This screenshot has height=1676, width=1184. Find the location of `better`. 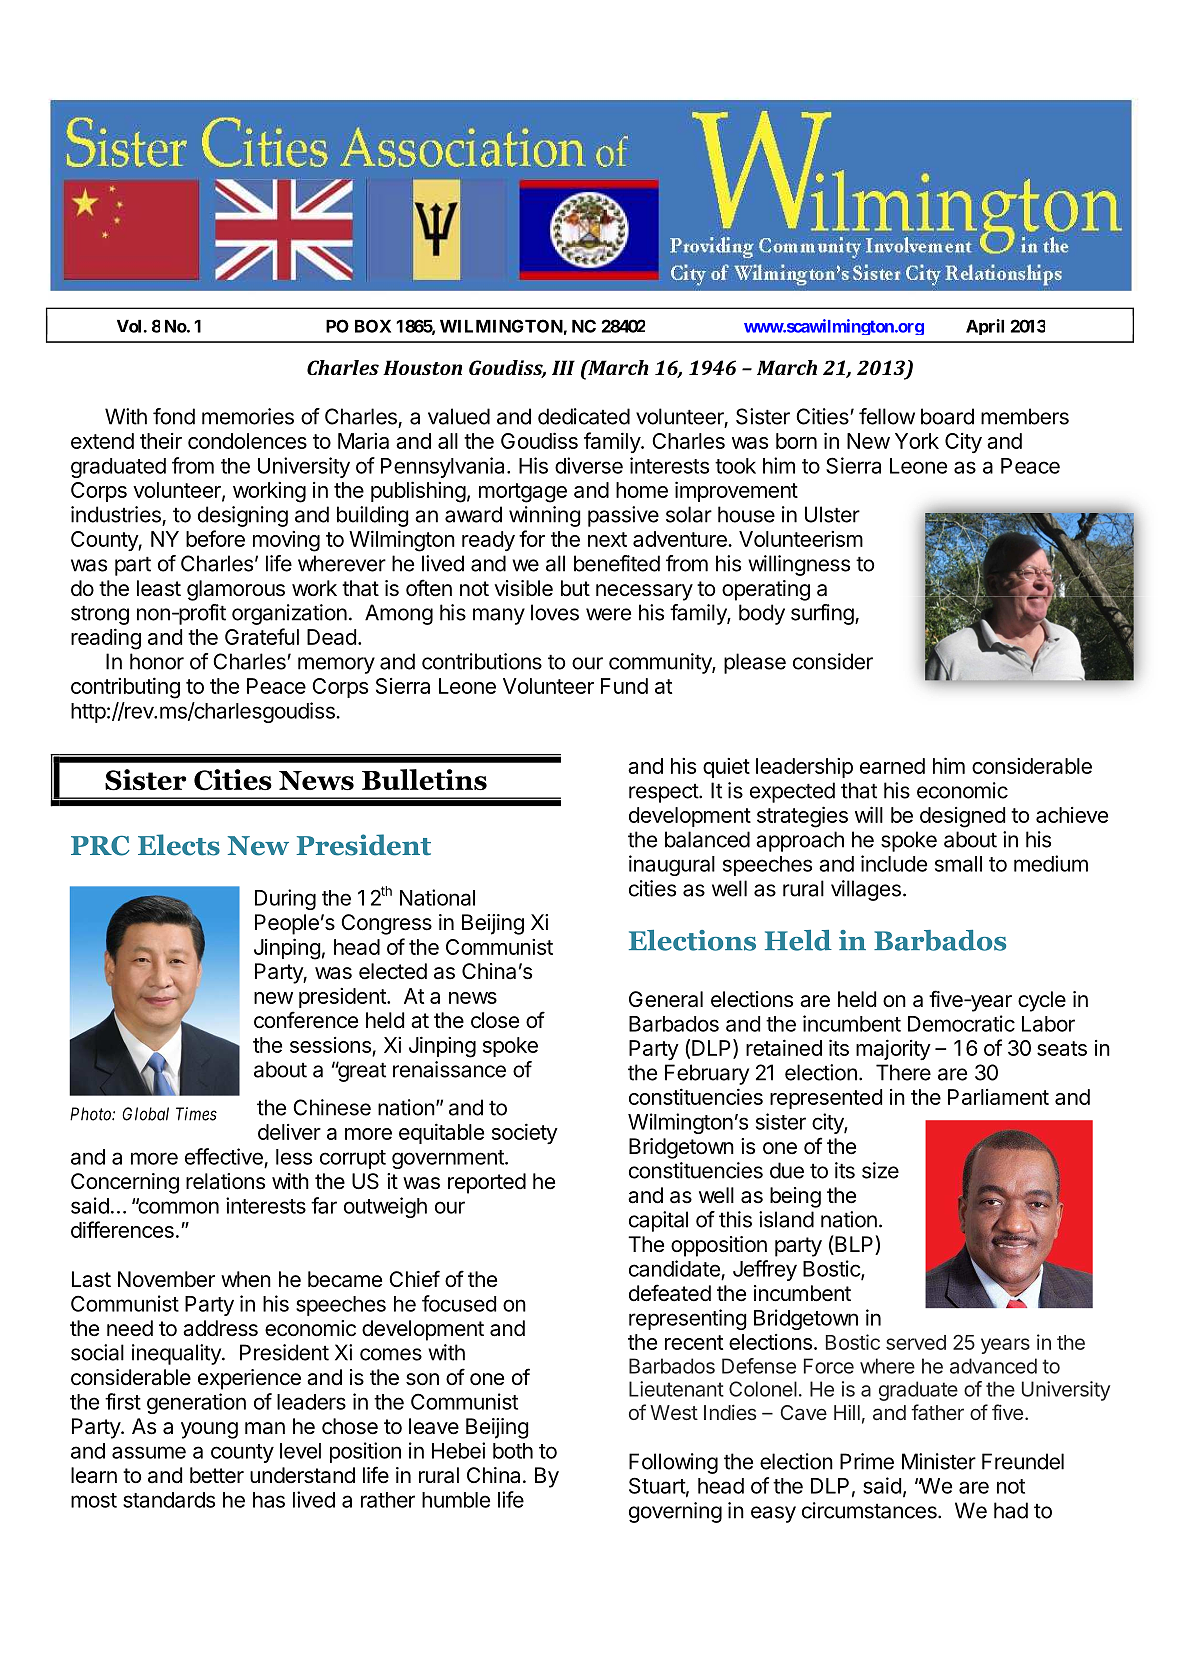

better is located at coordinates (217, 1475).
